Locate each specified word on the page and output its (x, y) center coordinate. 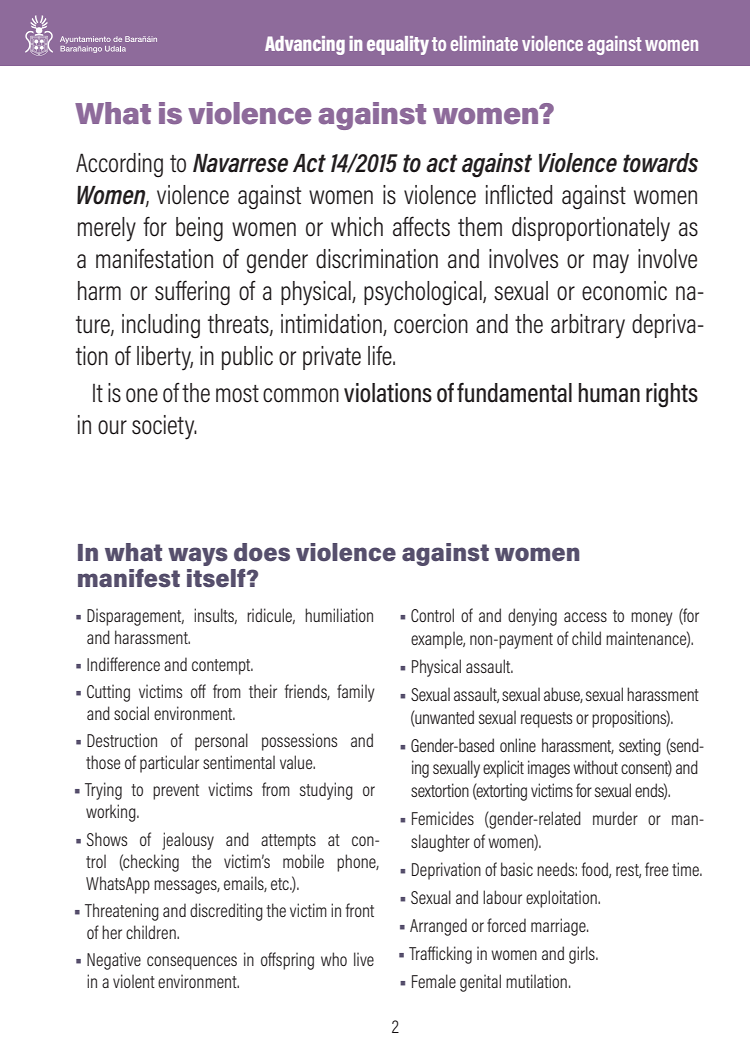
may (611, 264)
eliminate (484, 43)
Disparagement (135, 617)
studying (326, 791)
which (357, 227)
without (595, 767)
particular (169, 764)
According (119, 165)
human (609, 393)
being (199, 229)
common (301, 395)
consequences (192, 963)
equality (398, 45)
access (585, 617)
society (164, 427)
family (356, 693)
